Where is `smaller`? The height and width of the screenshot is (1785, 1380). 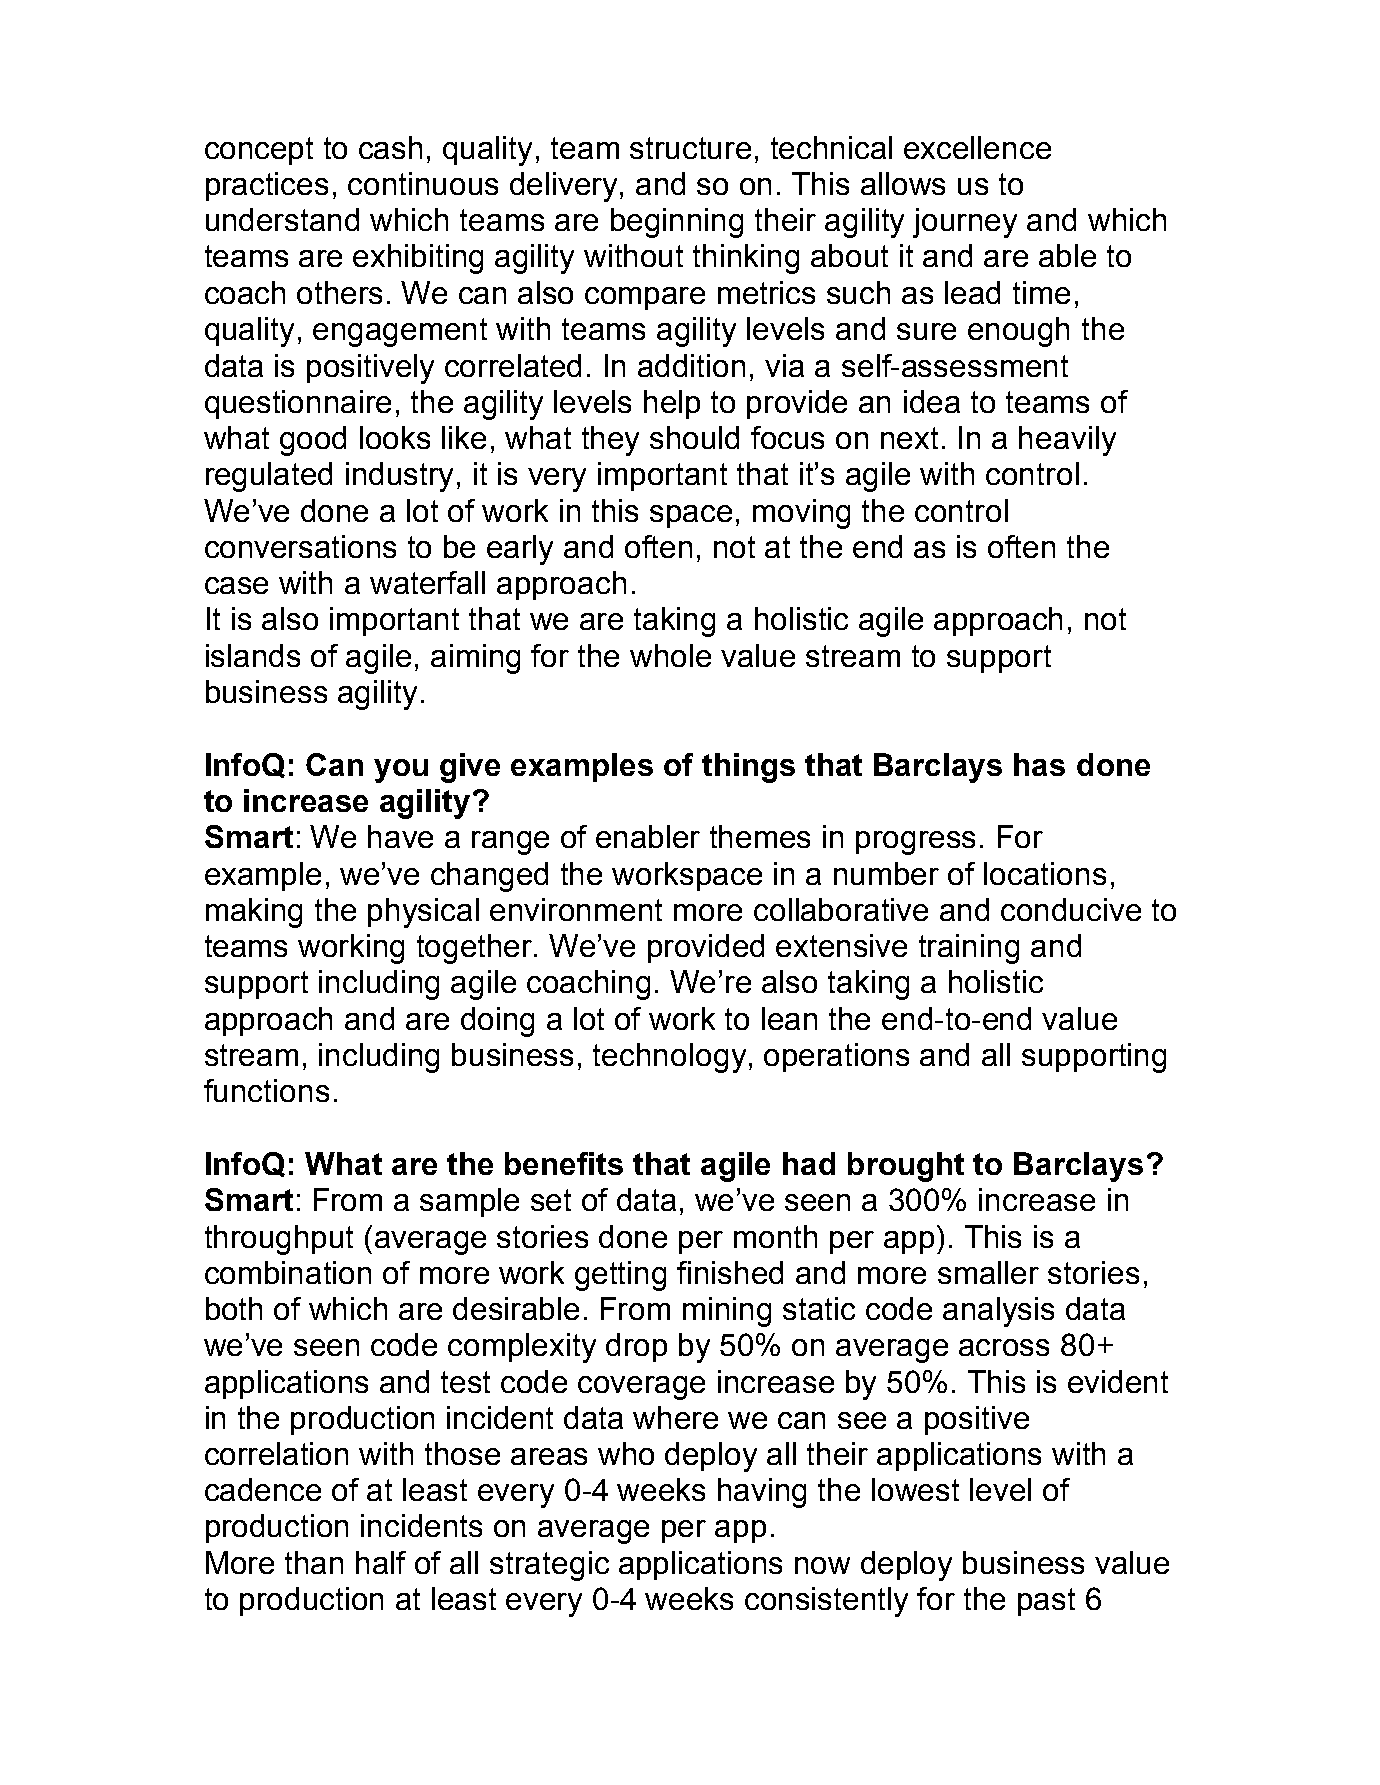
smaller is located at coordinates (988, 1272).
